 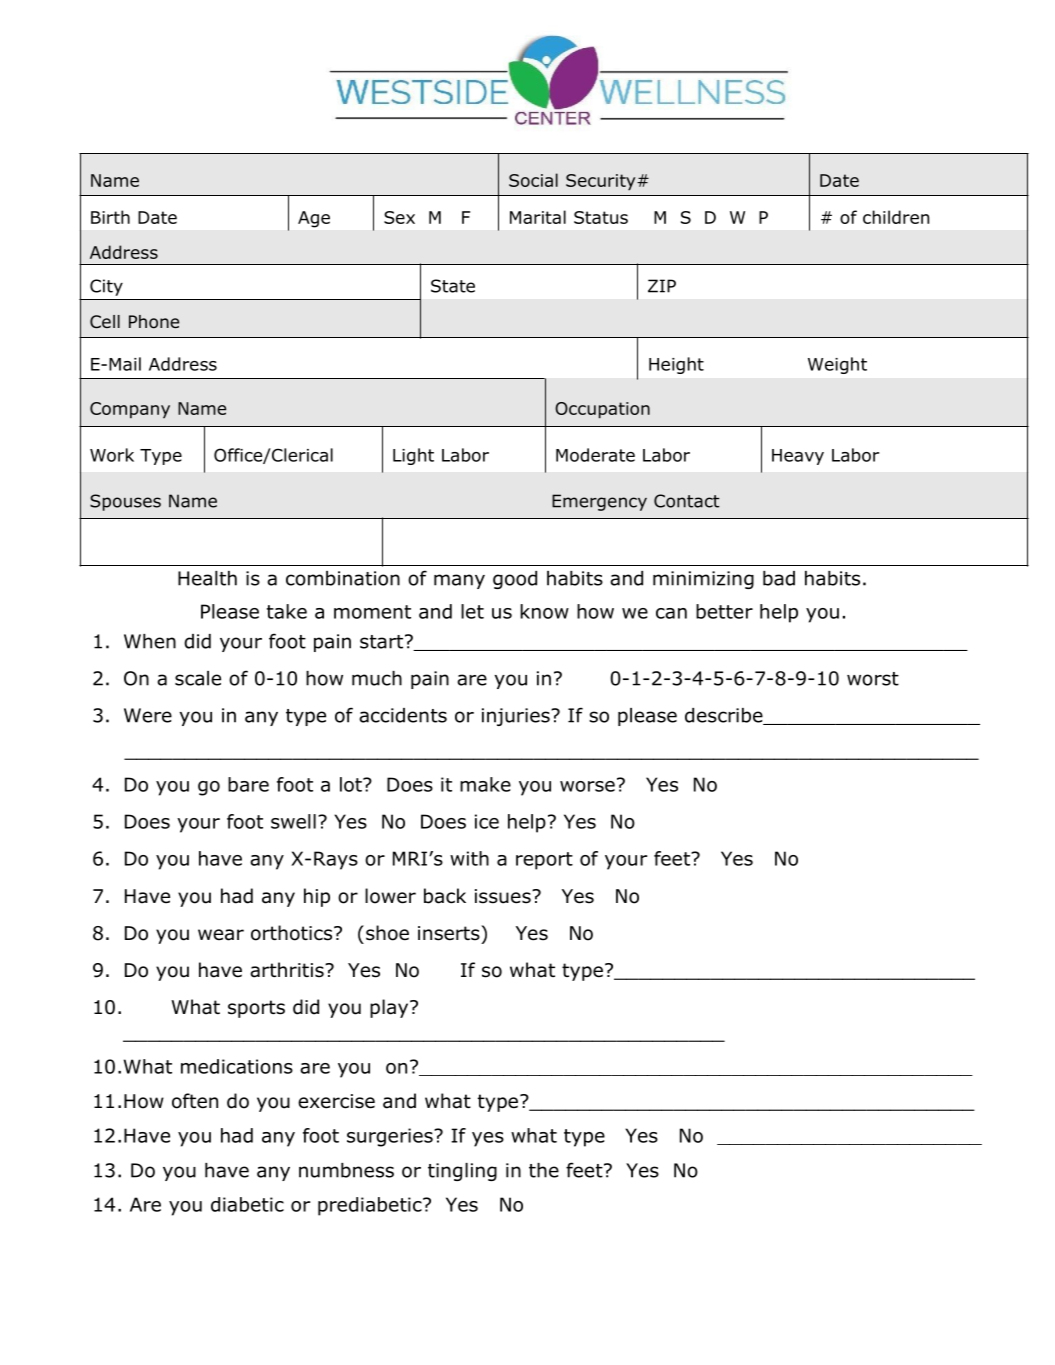 What do you see at coordinates (798, 457) in the document?
I see `Heavy` at bounding box center [798, 457].
